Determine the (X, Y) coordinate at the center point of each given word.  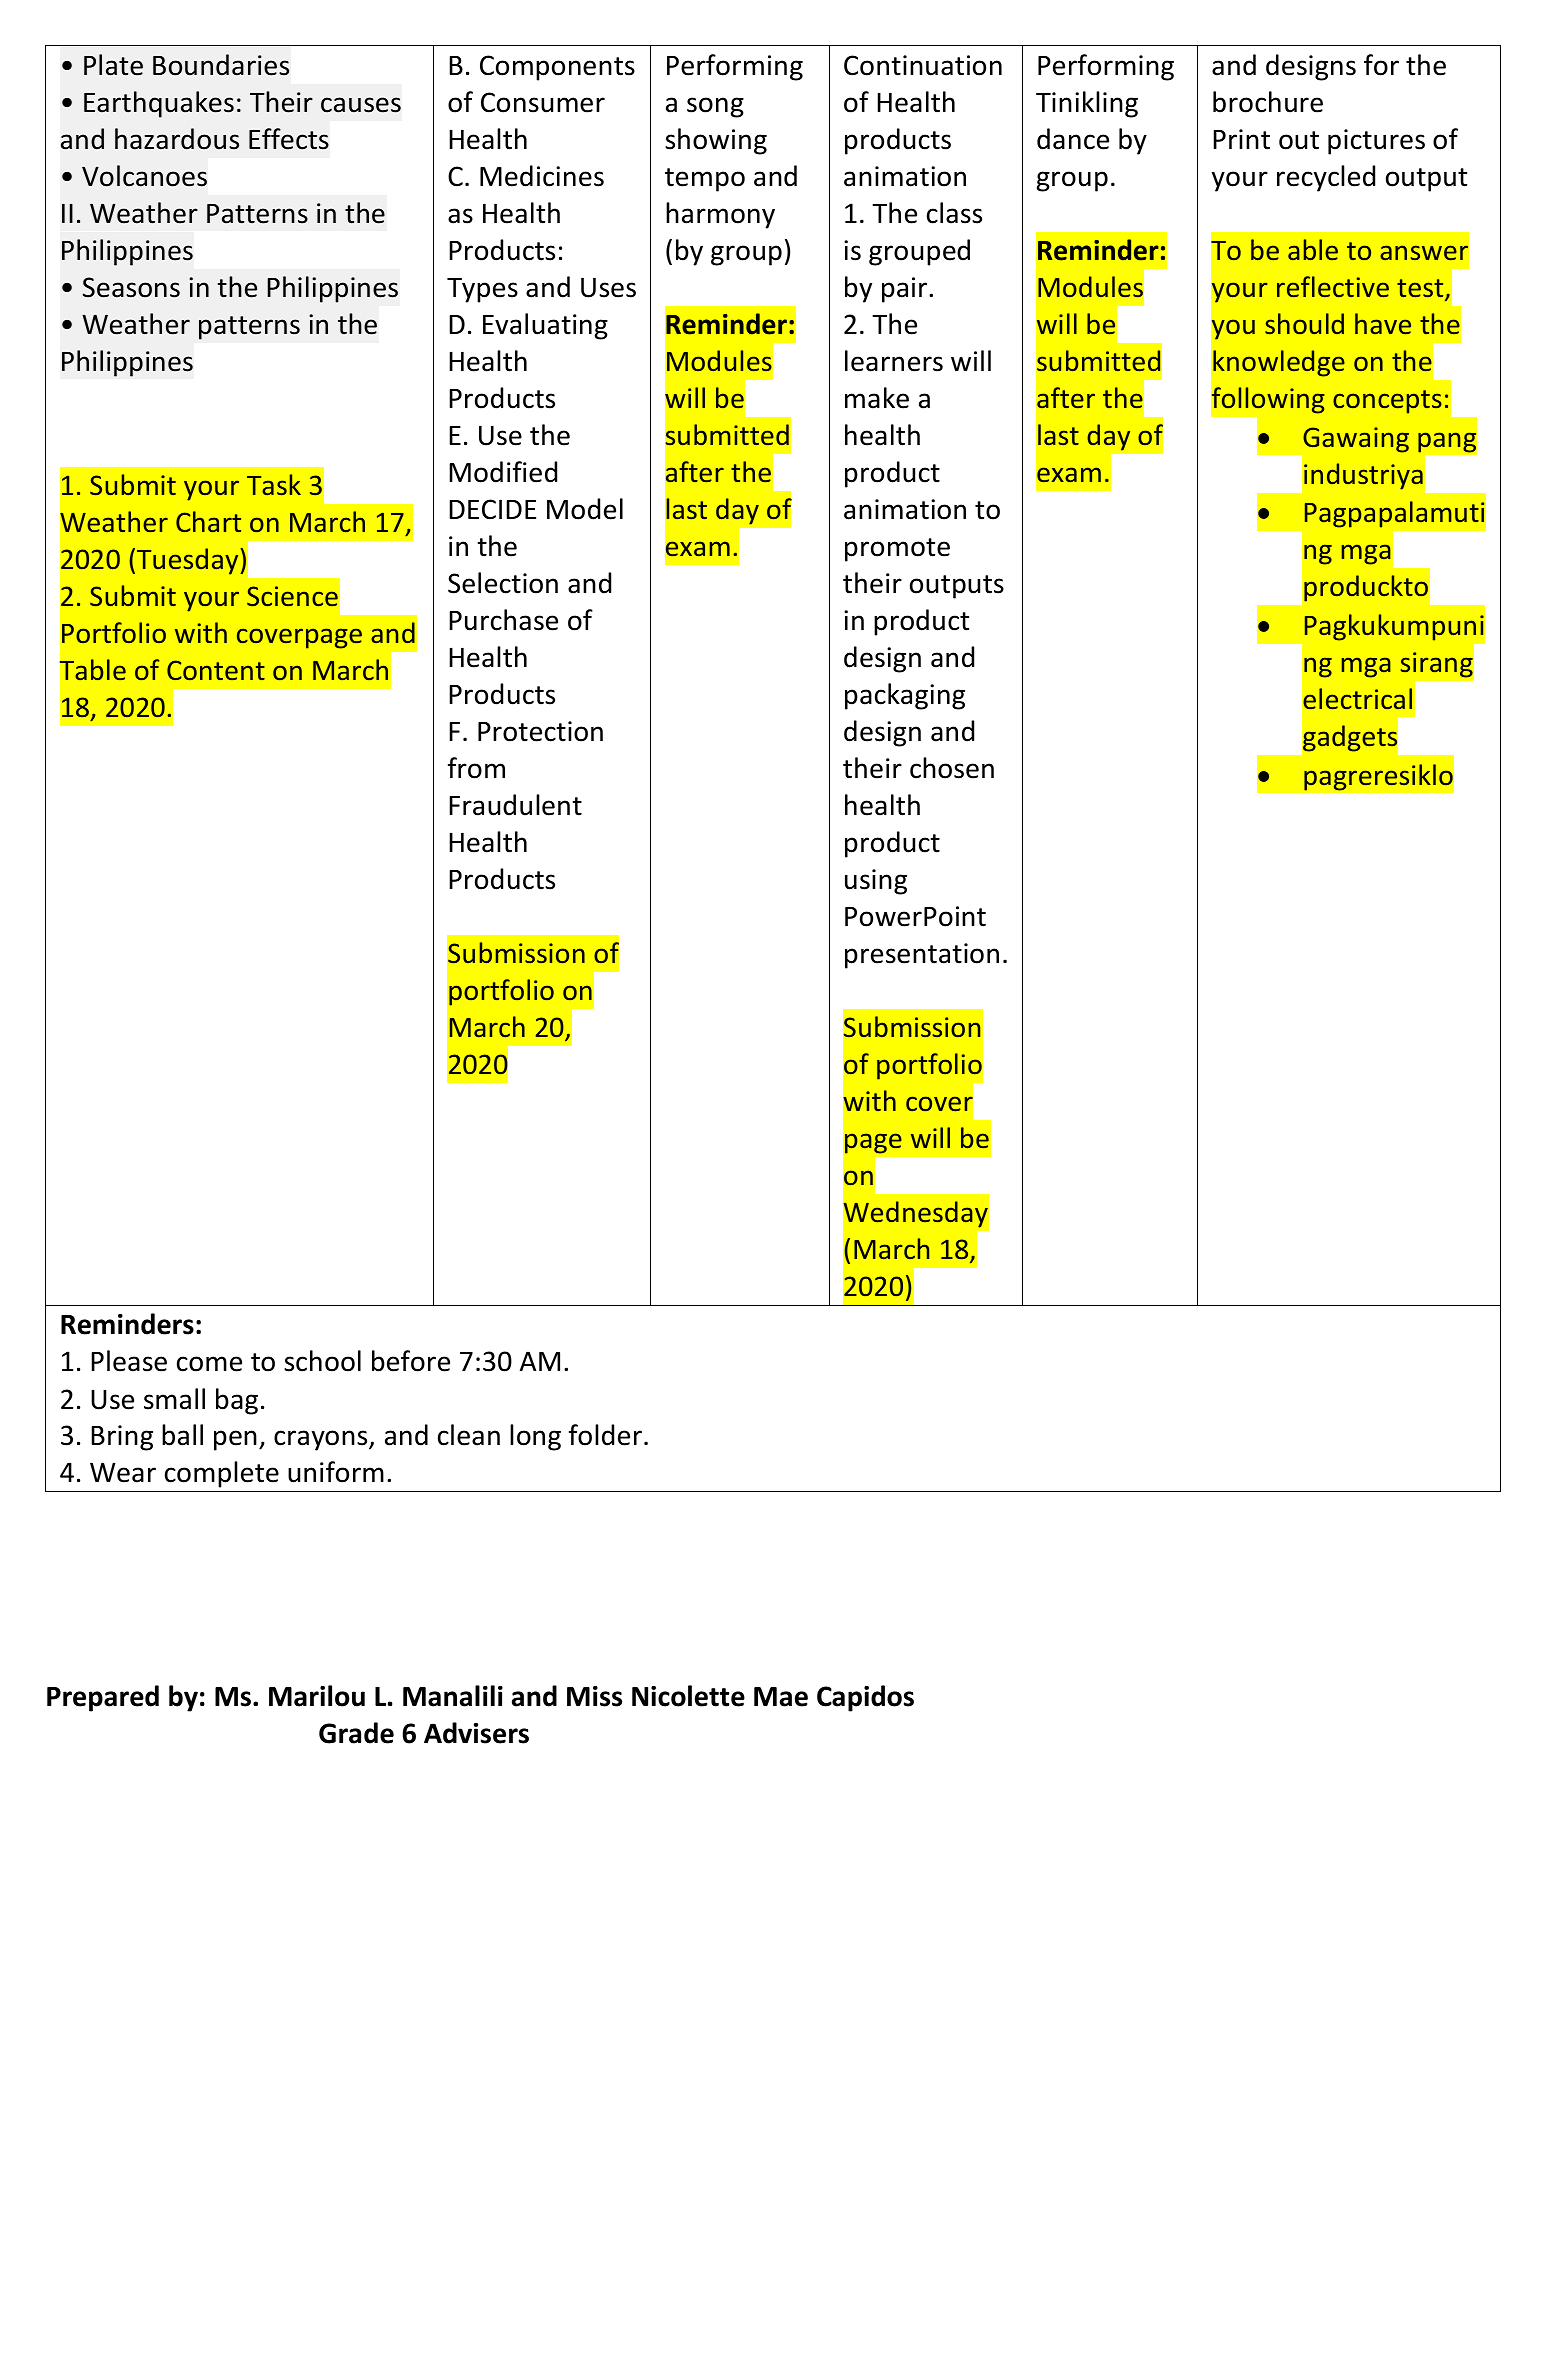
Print (1241, 139)
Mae (781, 1697)
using (876, 882)
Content (216, 670)
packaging (905, 696)
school (322, 1361)
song (715, 107)
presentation (922, 956)
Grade (356, 1733)
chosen (952, 768)
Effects (289, 139)
